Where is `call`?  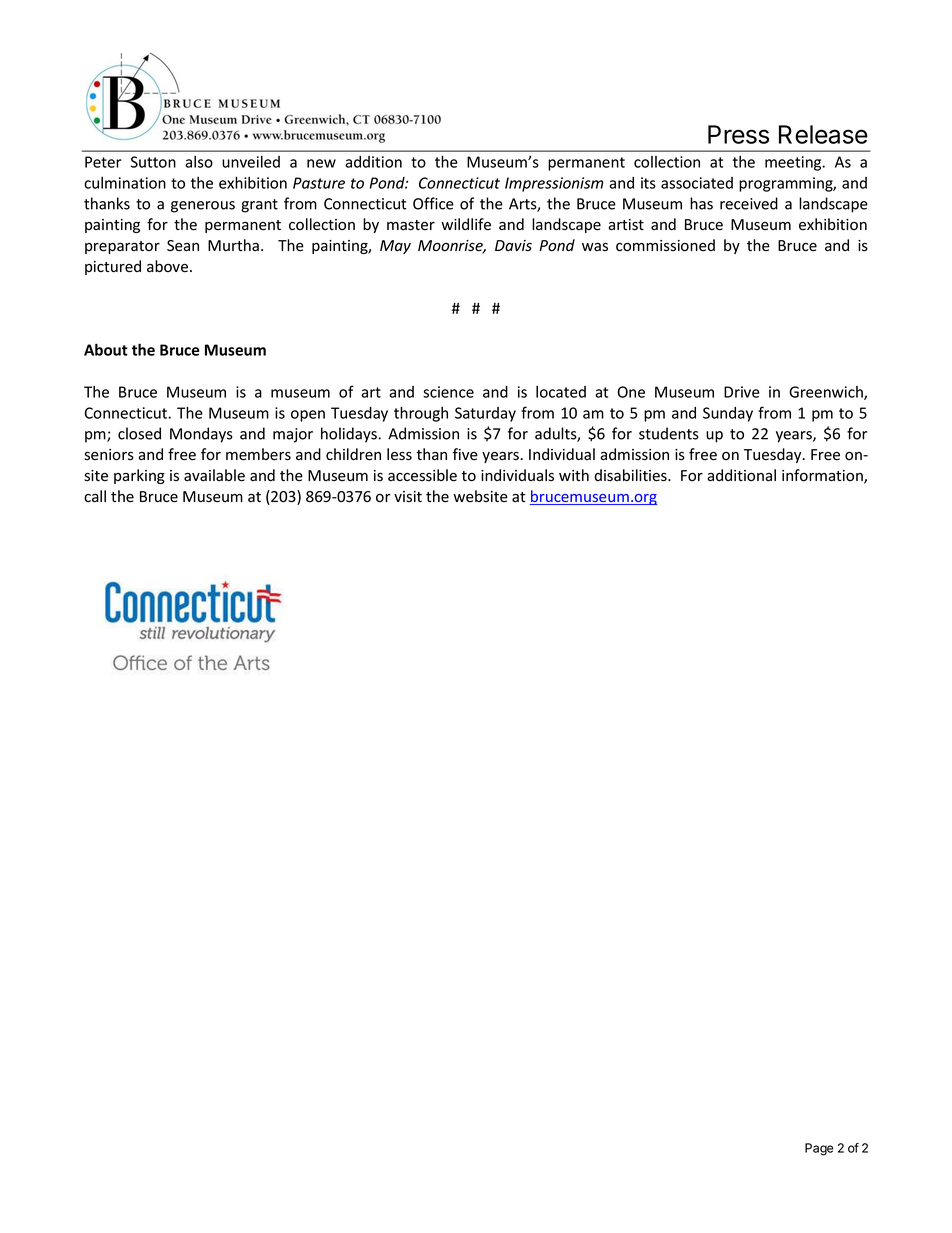 call is located at coordinates (95, 496).
